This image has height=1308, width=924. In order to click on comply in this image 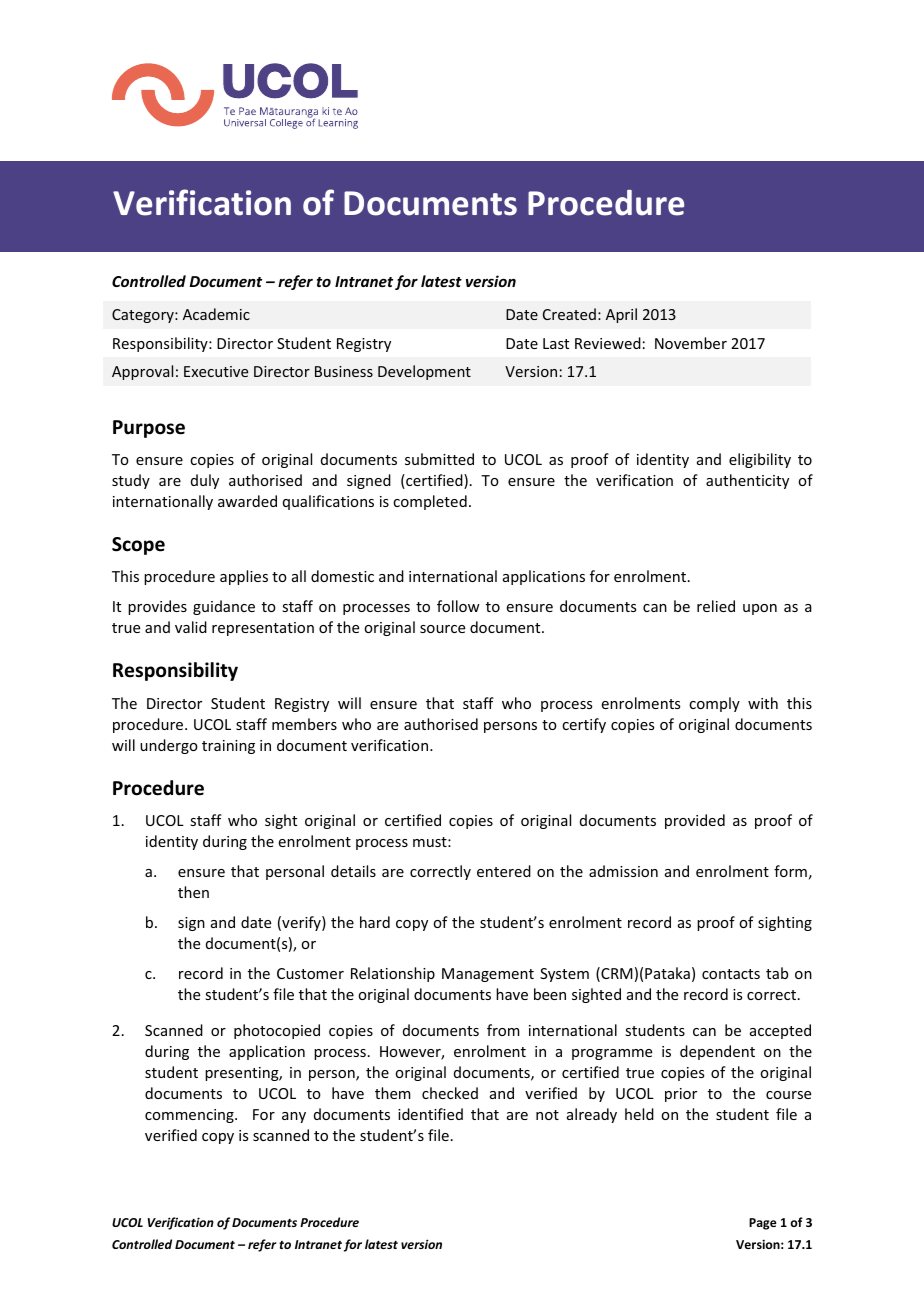, I will do `click(714, 704)`.
